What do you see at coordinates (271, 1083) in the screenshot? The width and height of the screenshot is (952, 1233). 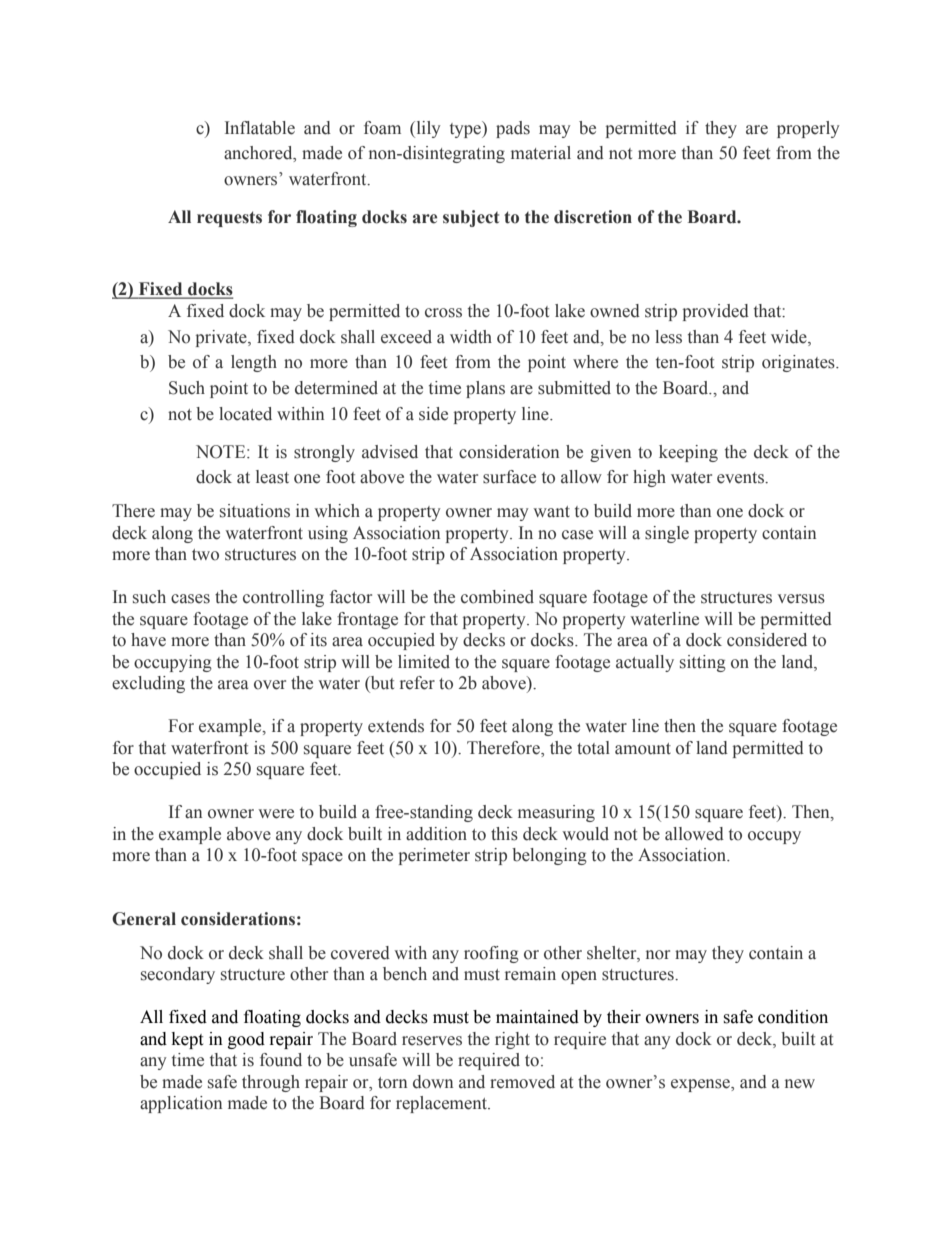 I see `through` at bounding box center [271, 1083].
